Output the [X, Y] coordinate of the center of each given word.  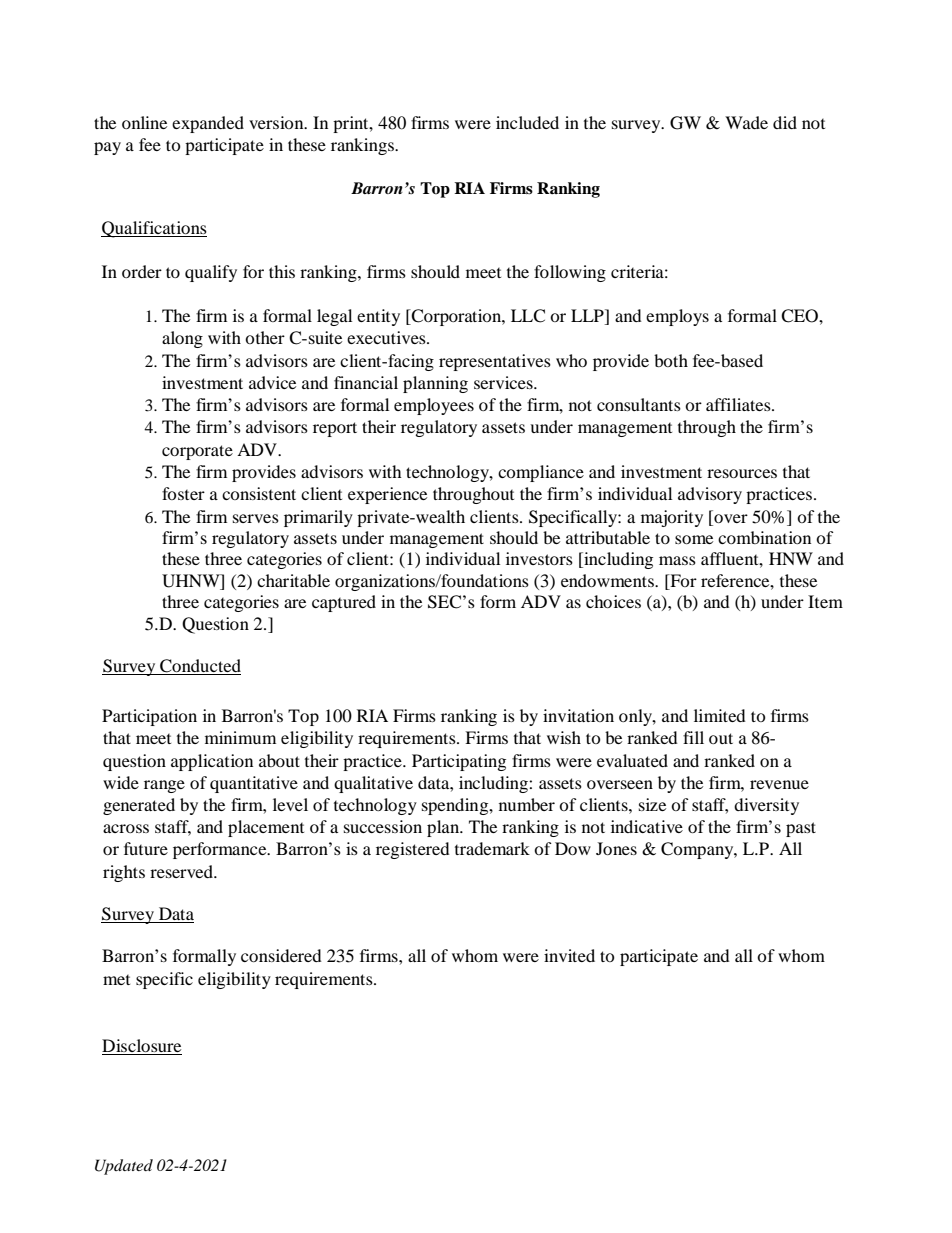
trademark [492, 848]
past [801, 829]
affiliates [739, 404]
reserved [182, 871]
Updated [124, 1167]
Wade [746, 122]
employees [434, 406]
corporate [197, 452]
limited [720, 715]
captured [344, 603]
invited [569, 955]
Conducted [199, 667]
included [527, 122]
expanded [208, 124]
